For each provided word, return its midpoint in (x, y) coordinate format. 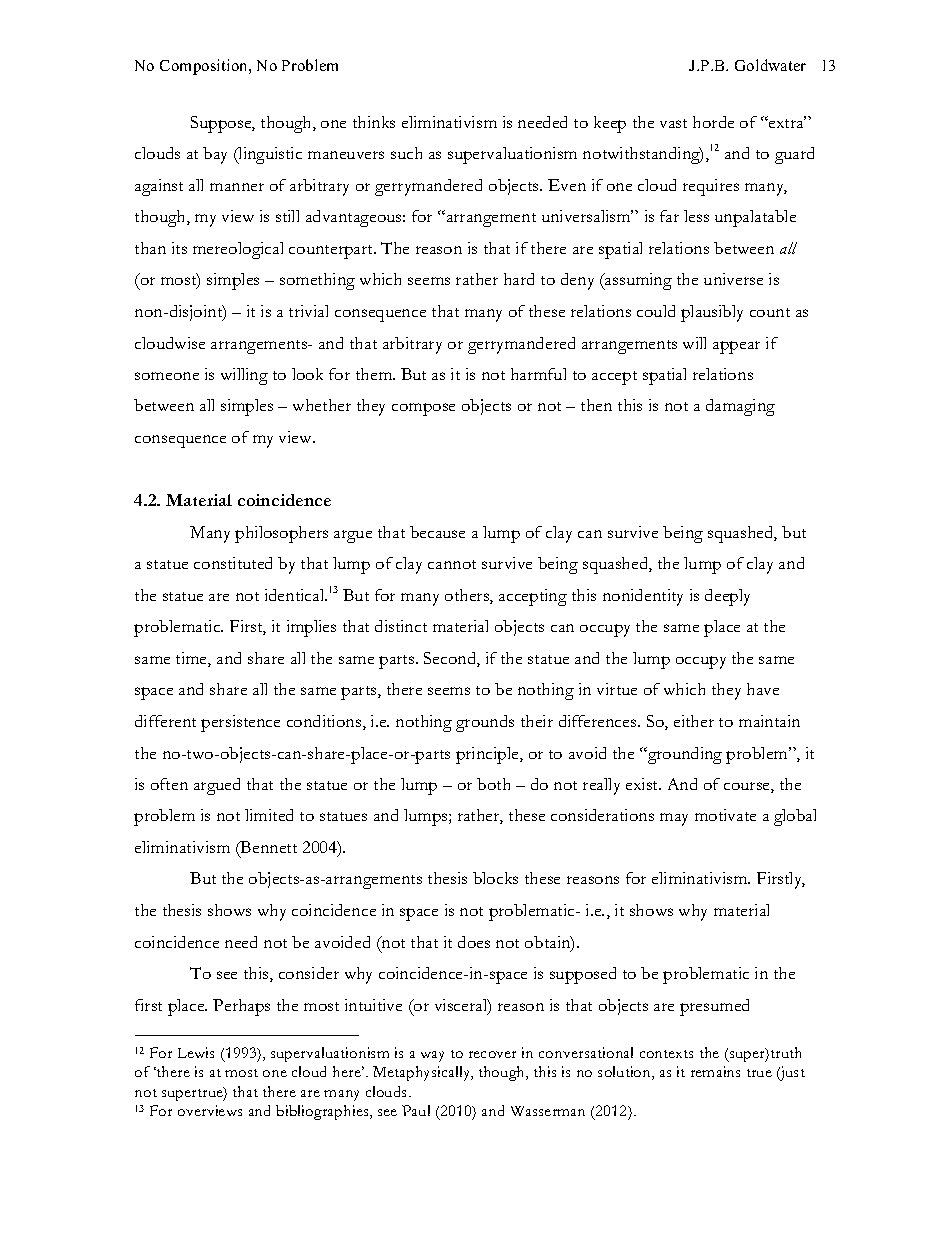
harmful (538, 374)
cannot (452, 564)
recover (492, 1054)
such (406, 153)
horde (713, 122)
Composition (205, 67)
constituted (233, 563)
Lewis (196, 1052)
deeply (727, 597)
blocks (495, 878)
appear (736, 347)
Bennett (268, 847)
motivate (725, 815)
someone (167, 376)
